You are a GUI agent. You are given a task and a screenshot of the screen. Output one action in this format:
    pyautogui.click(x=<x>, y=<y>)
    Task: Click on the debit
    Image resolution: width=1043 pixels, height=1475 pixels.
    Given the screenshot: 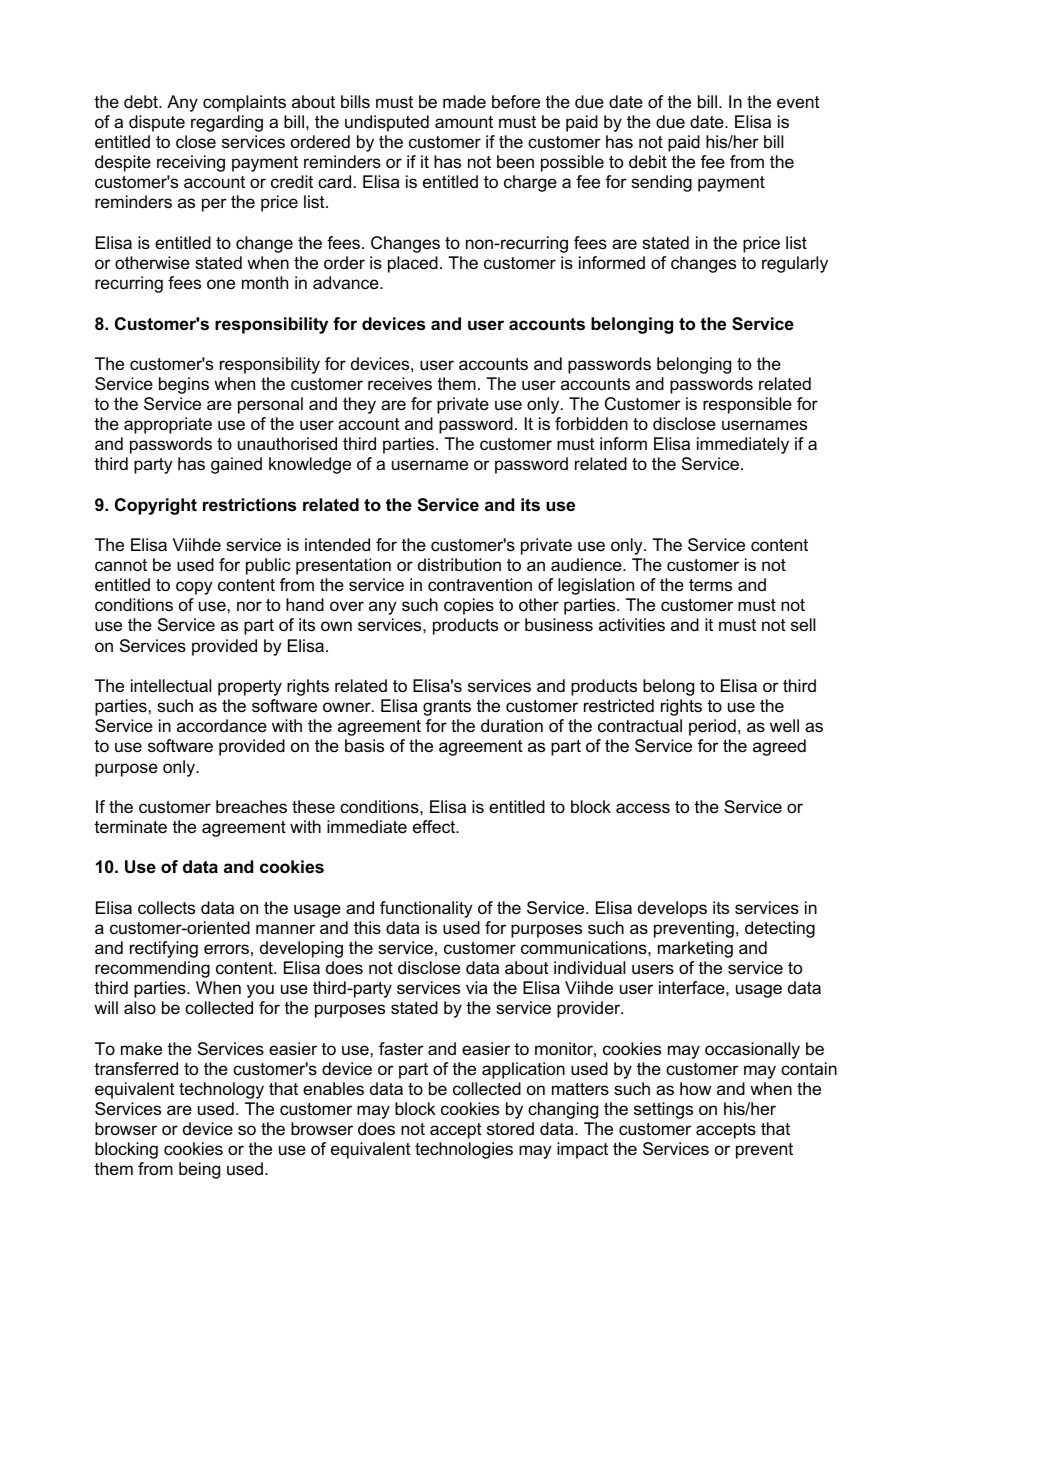 What is the action you would take?
    pyautogui.click(x=648, y=161)
